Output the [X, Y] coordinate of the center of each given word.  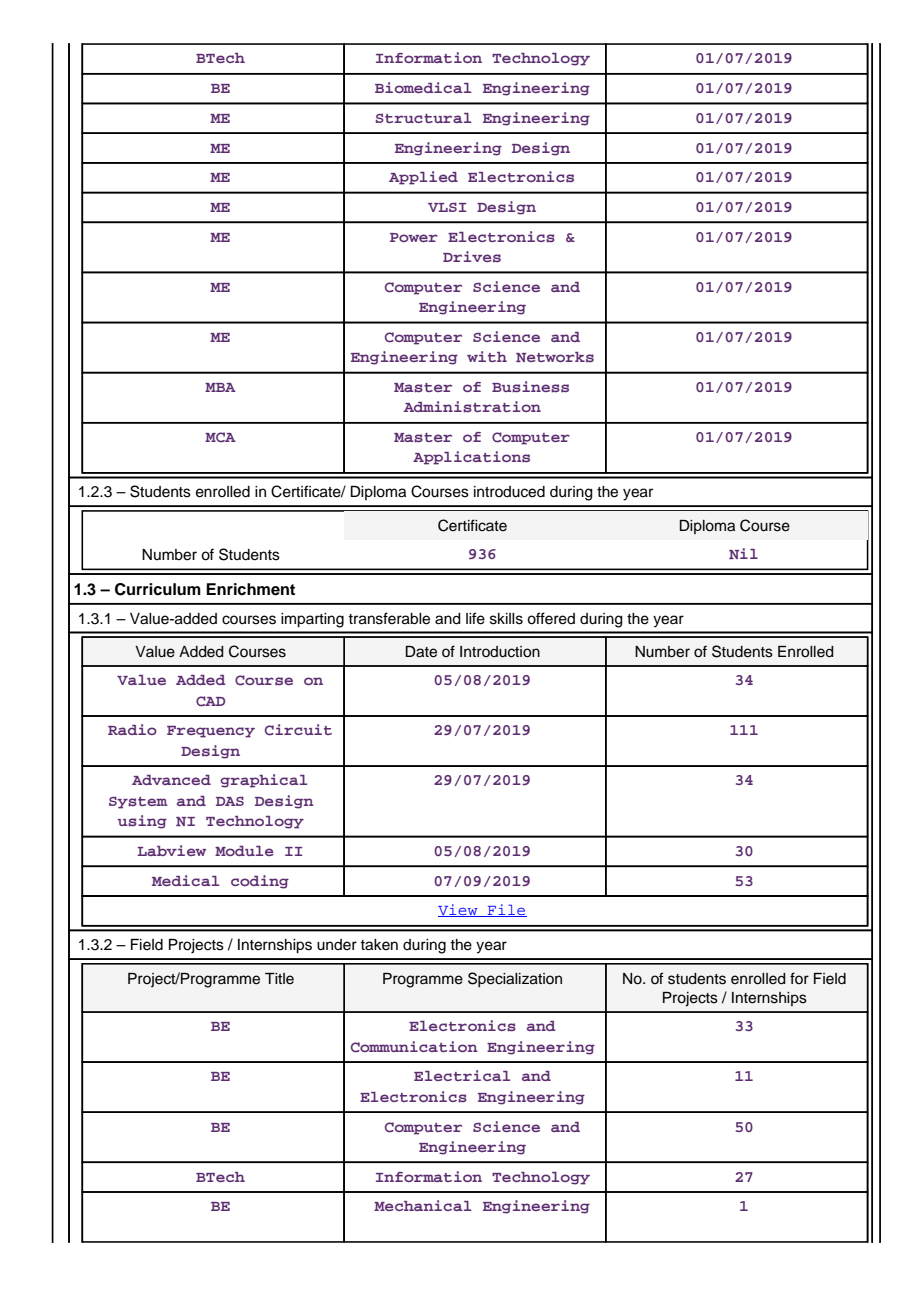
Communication [414, 1047]
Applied [423, 178]
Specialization [515, 980]
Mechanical [422, 1205]
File [506, 910]
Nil [743, 553]
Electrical [462, 1075]
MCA [220, 437]
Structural [423, 118]
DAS [230, 801]
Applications [471, 458]
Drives [472, 256]
